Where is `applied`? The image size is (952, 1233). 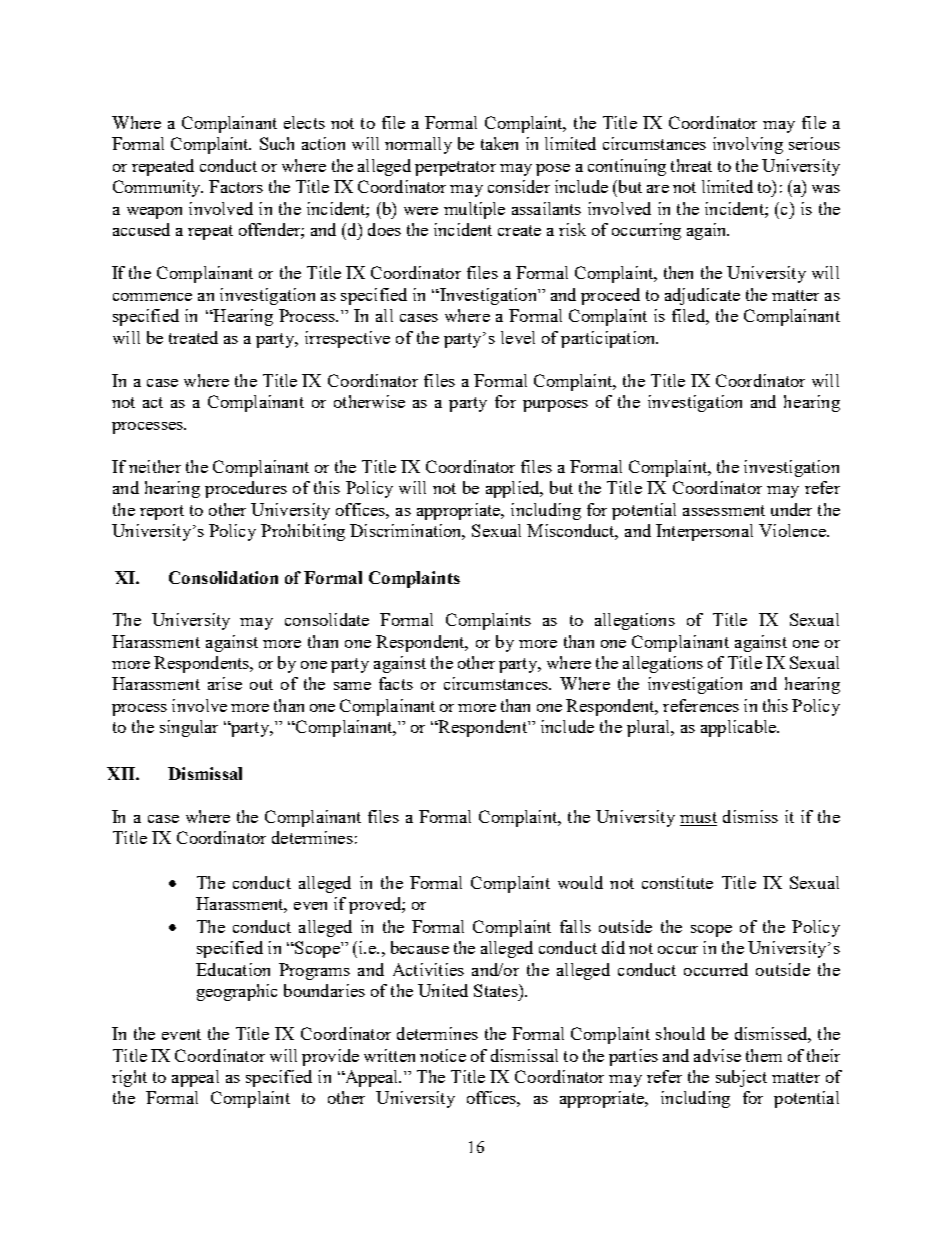
applied is located at coordinates (514, 489).
